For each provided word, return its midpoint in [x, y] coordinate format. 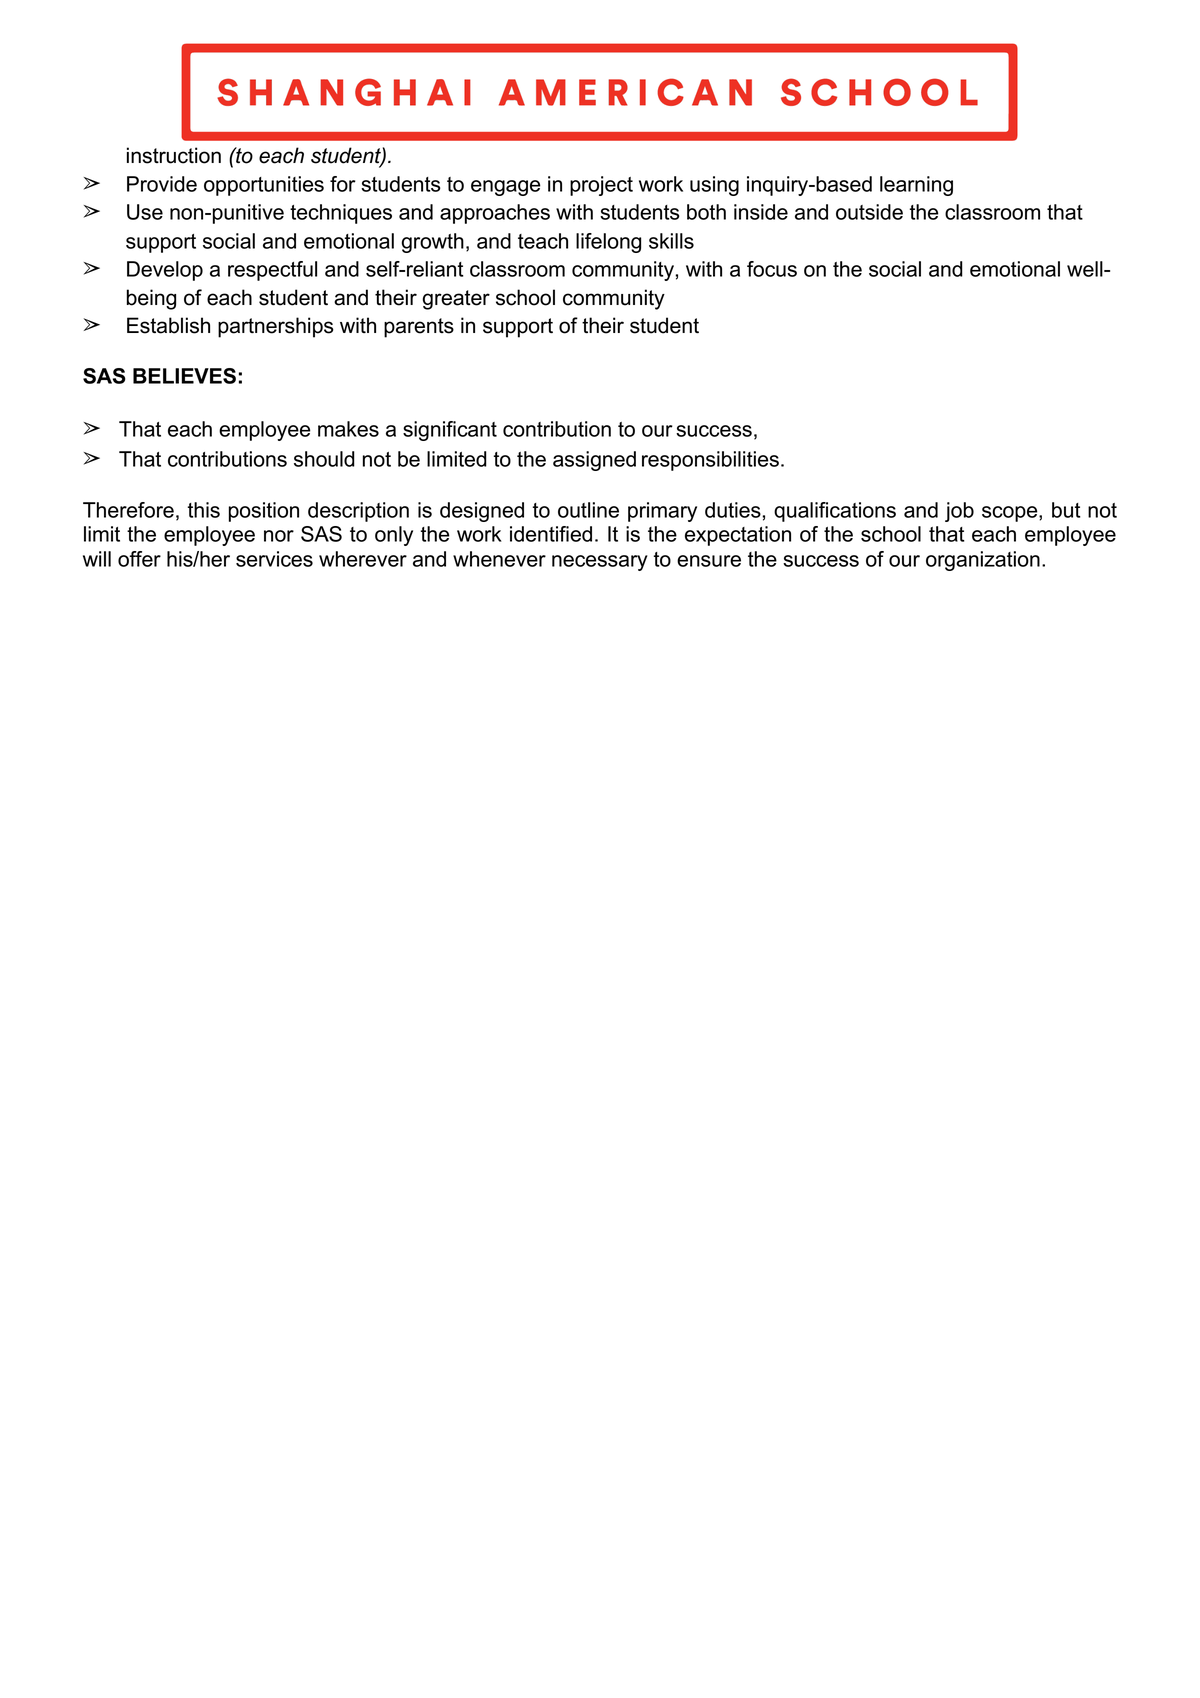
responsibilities [710, 461]
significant [450, 431]
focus [772, 269]
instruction [174, 155]
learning [916, 186]
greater [456, 300]
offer [139, 559]
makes [348, 429]
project [601, 186]
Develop [165, 271]
